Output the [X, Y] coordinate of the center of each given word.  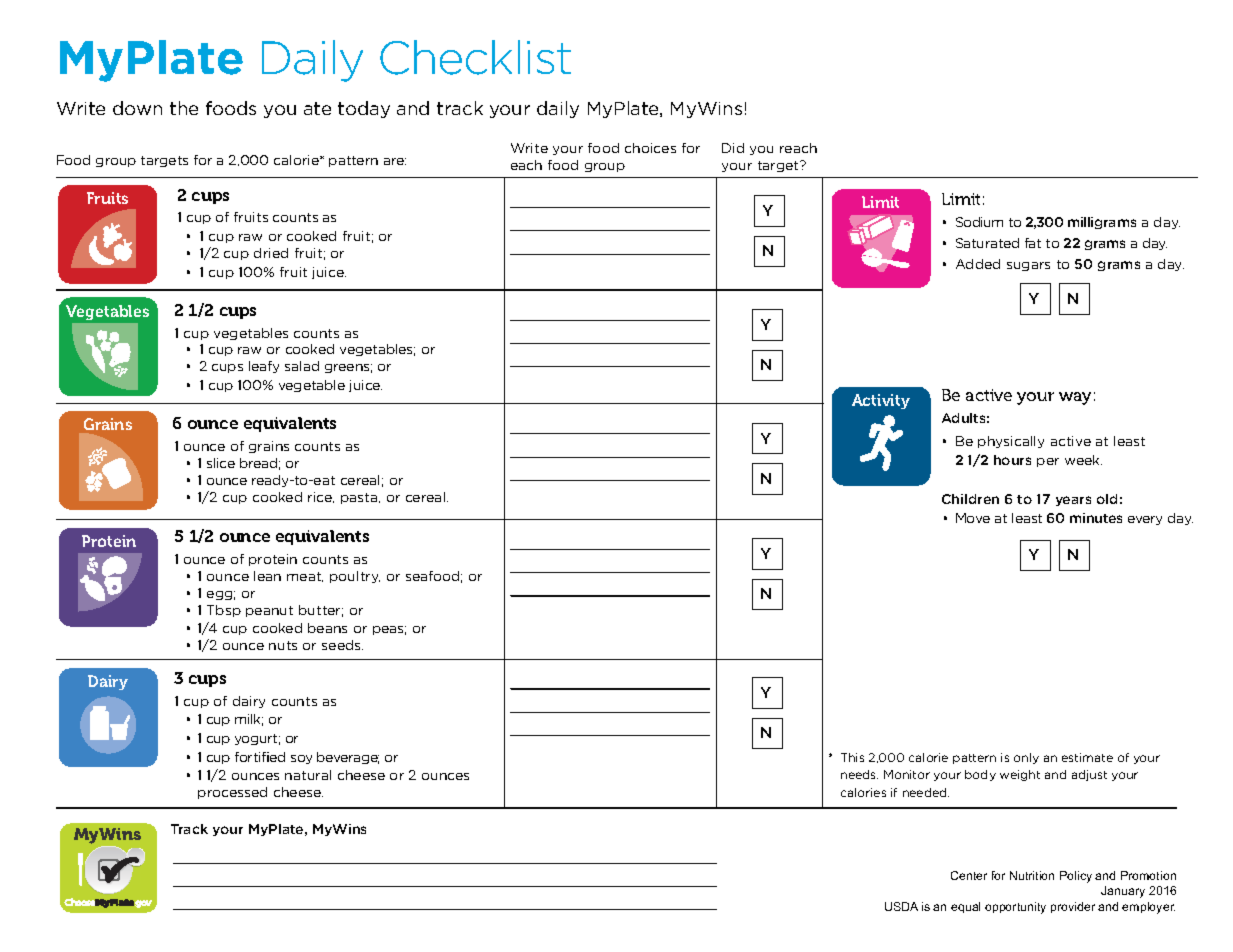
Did [733, 148]
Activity [881, 401]
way [1075, 398]
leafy [264, 367]
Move [973, 518]
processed [232, 793]
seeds [342, 645]
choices [650, 148]
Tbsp [224, 611]
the [184, 108]
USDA [901, 906]
